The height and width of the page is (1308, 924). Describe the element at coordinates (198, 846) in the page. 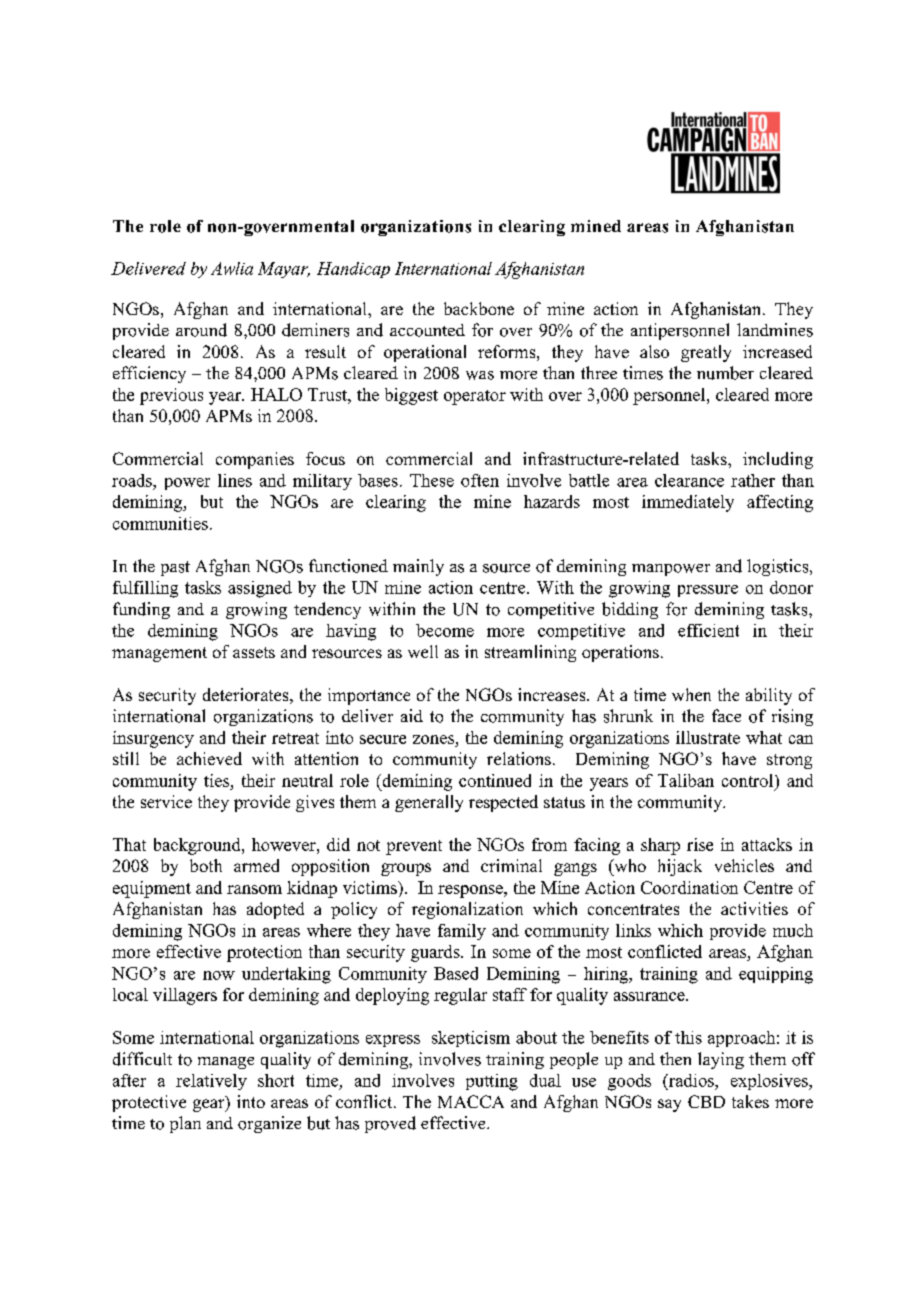

I see `background` at that location.
